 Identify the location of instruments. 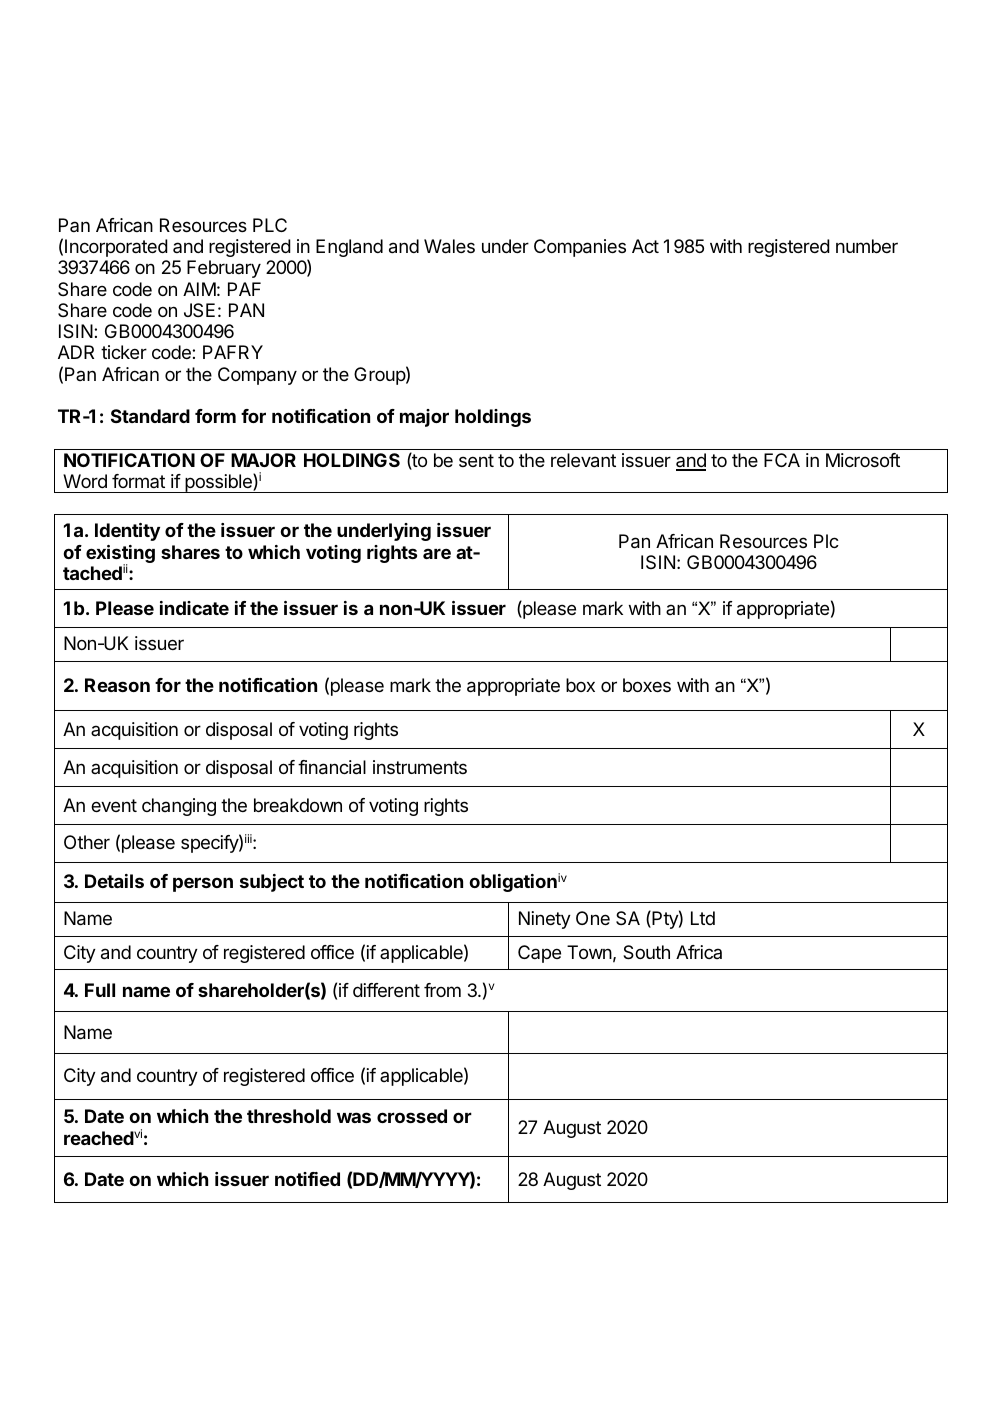
(420, 767).
